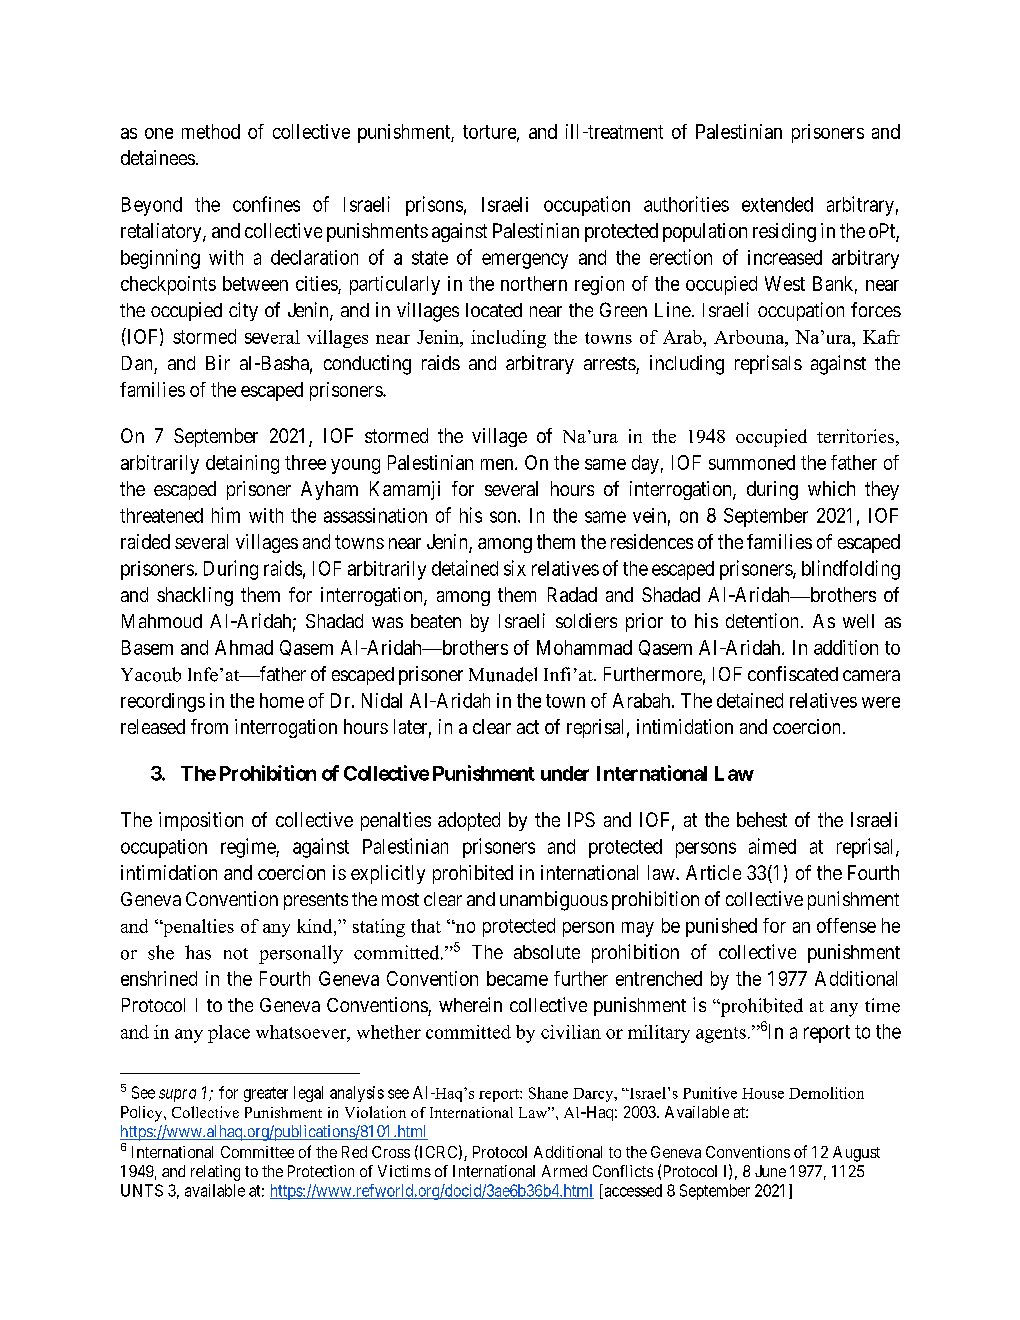 The width and height of the page is (1020, 1320). I want to click on method, so click(211, 131).
